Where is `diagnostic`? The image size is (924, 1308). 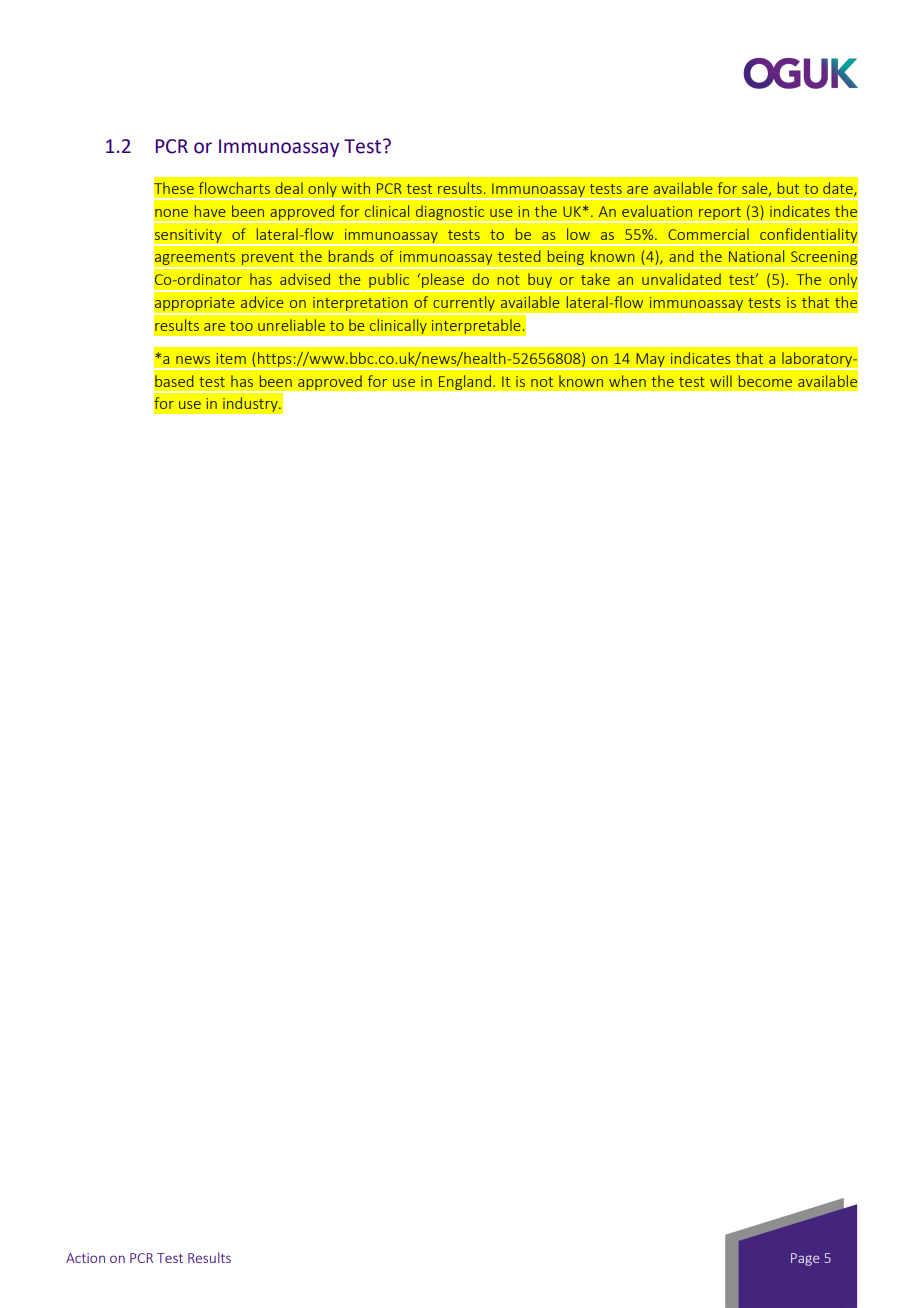 diagnostic is located at coordinates (450, 213).
